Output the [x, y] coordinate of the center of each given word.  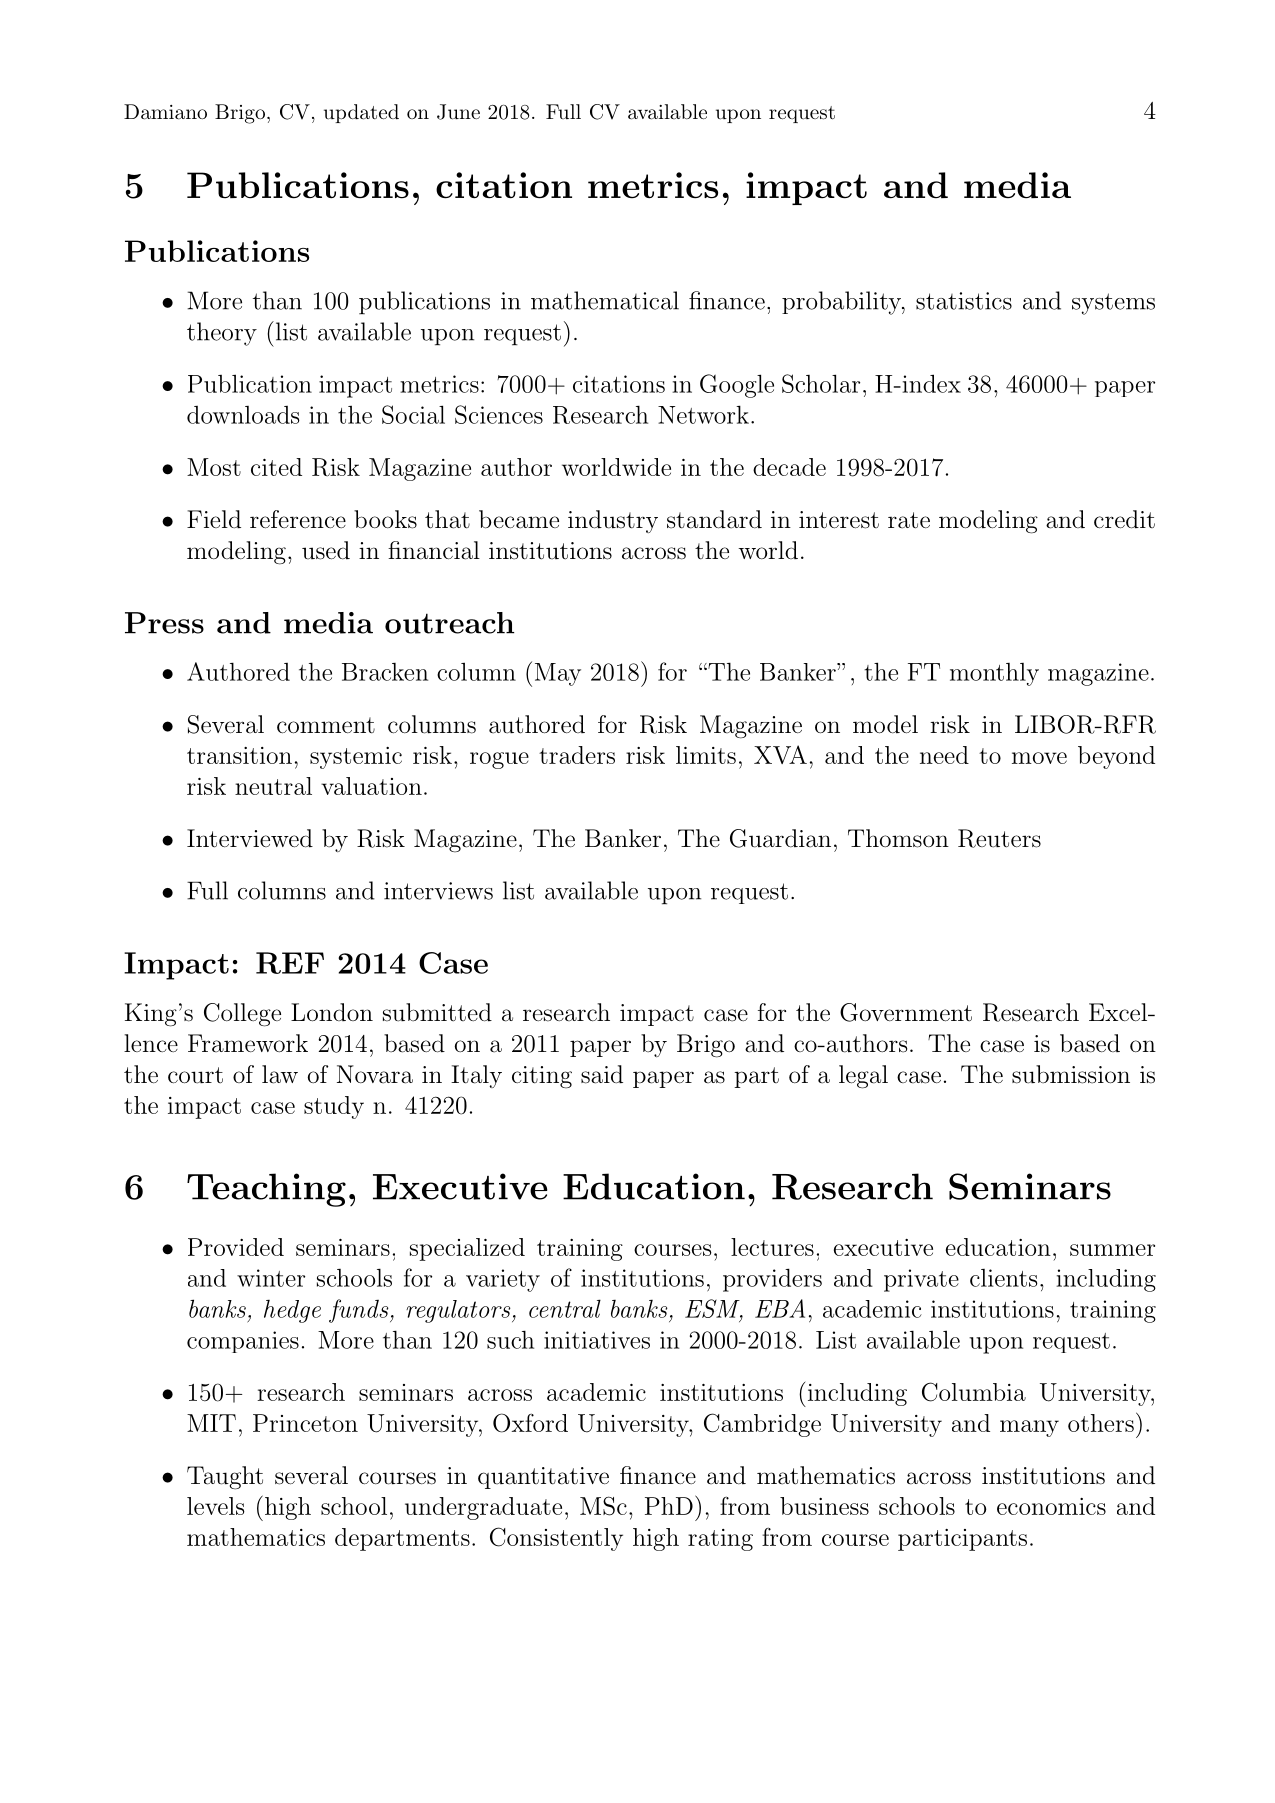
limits [706, 755]
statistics [964, 301]
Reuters [999, 838]
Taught [225, 1478]
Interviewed [250, 838]
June [458, 112]
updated [361, 113]
